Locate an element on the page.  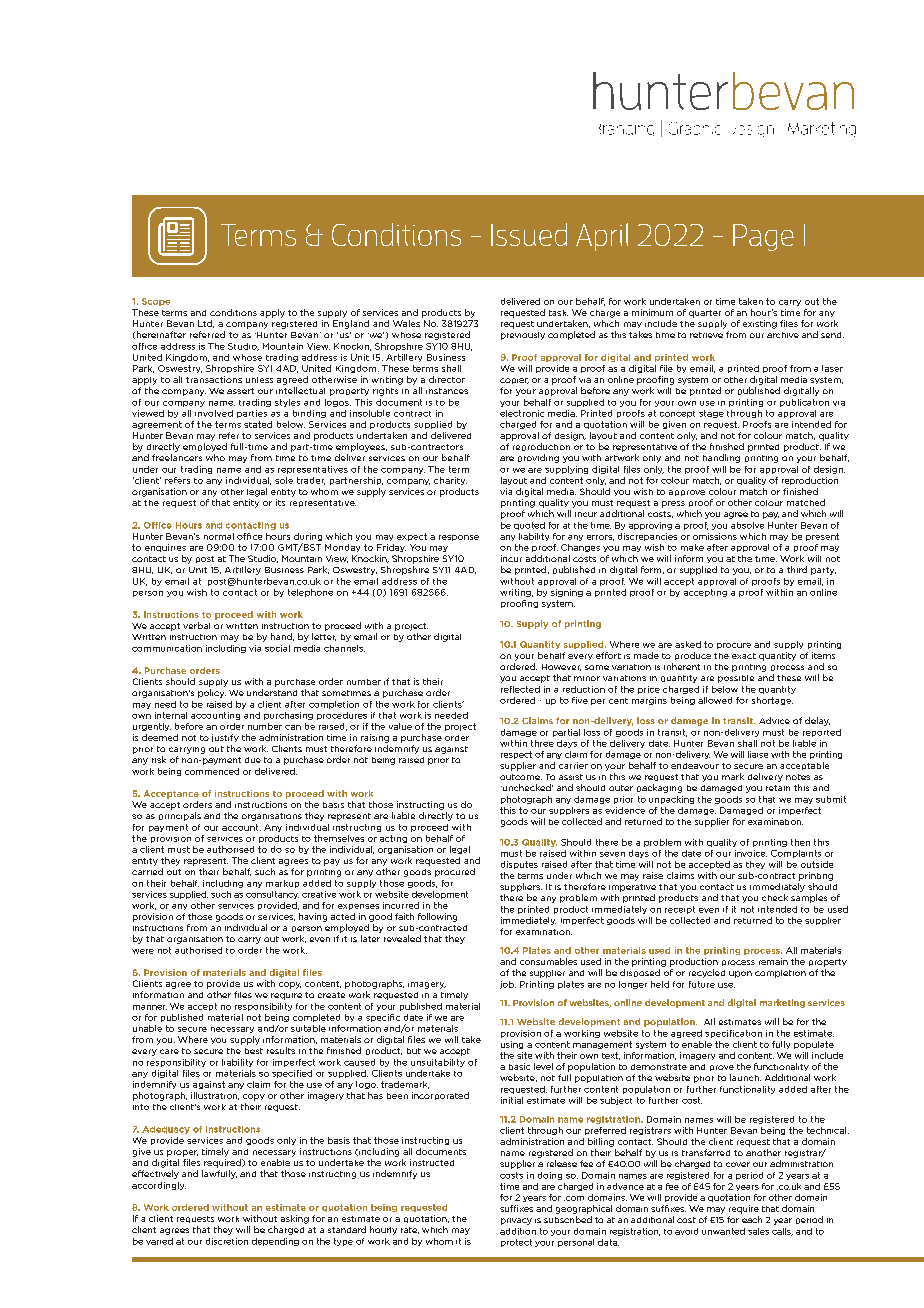
Issued is located at coordinates (529, 234).
